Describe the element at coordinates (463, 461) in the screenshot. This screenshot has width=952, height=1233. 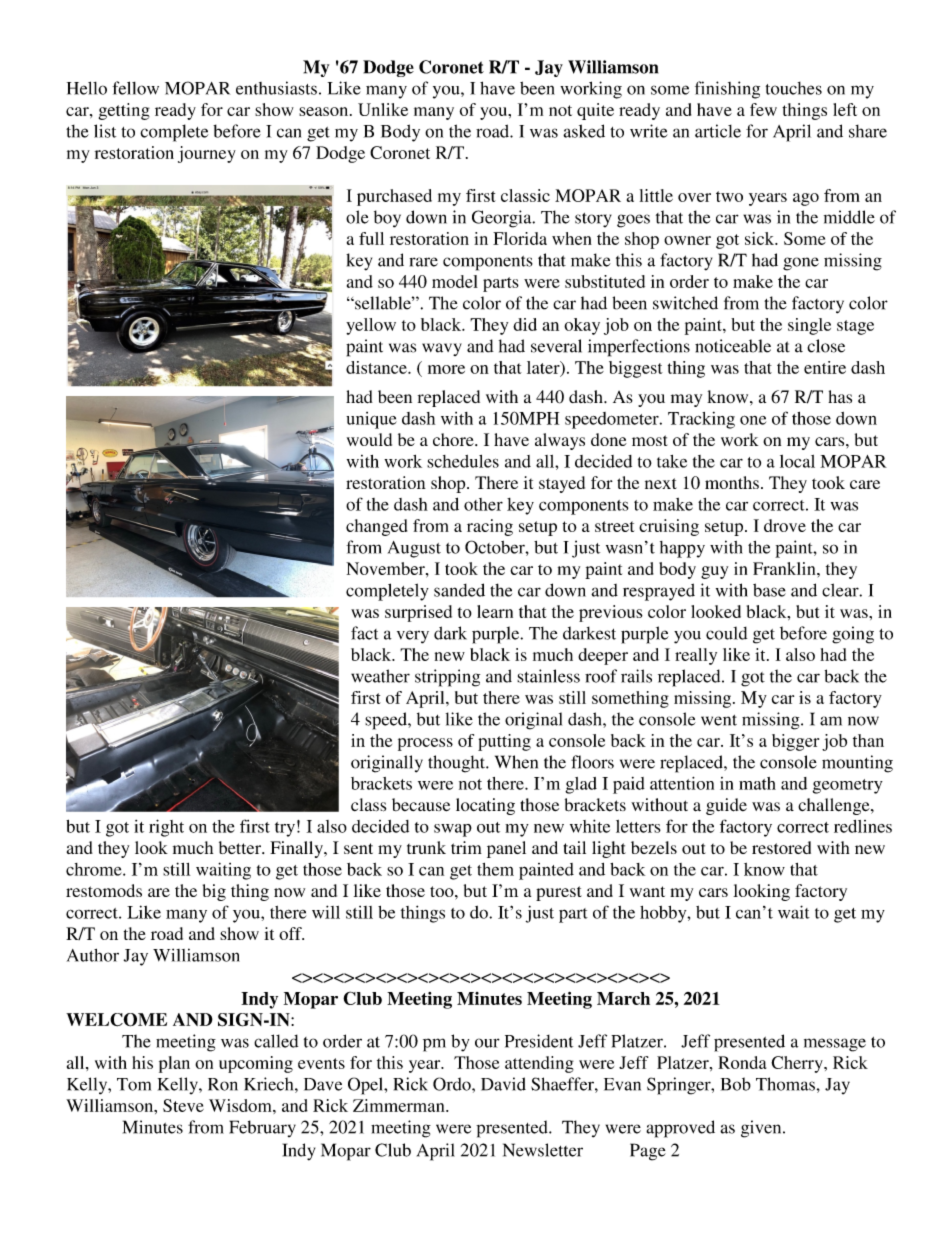
I see `schedules` at that location.
